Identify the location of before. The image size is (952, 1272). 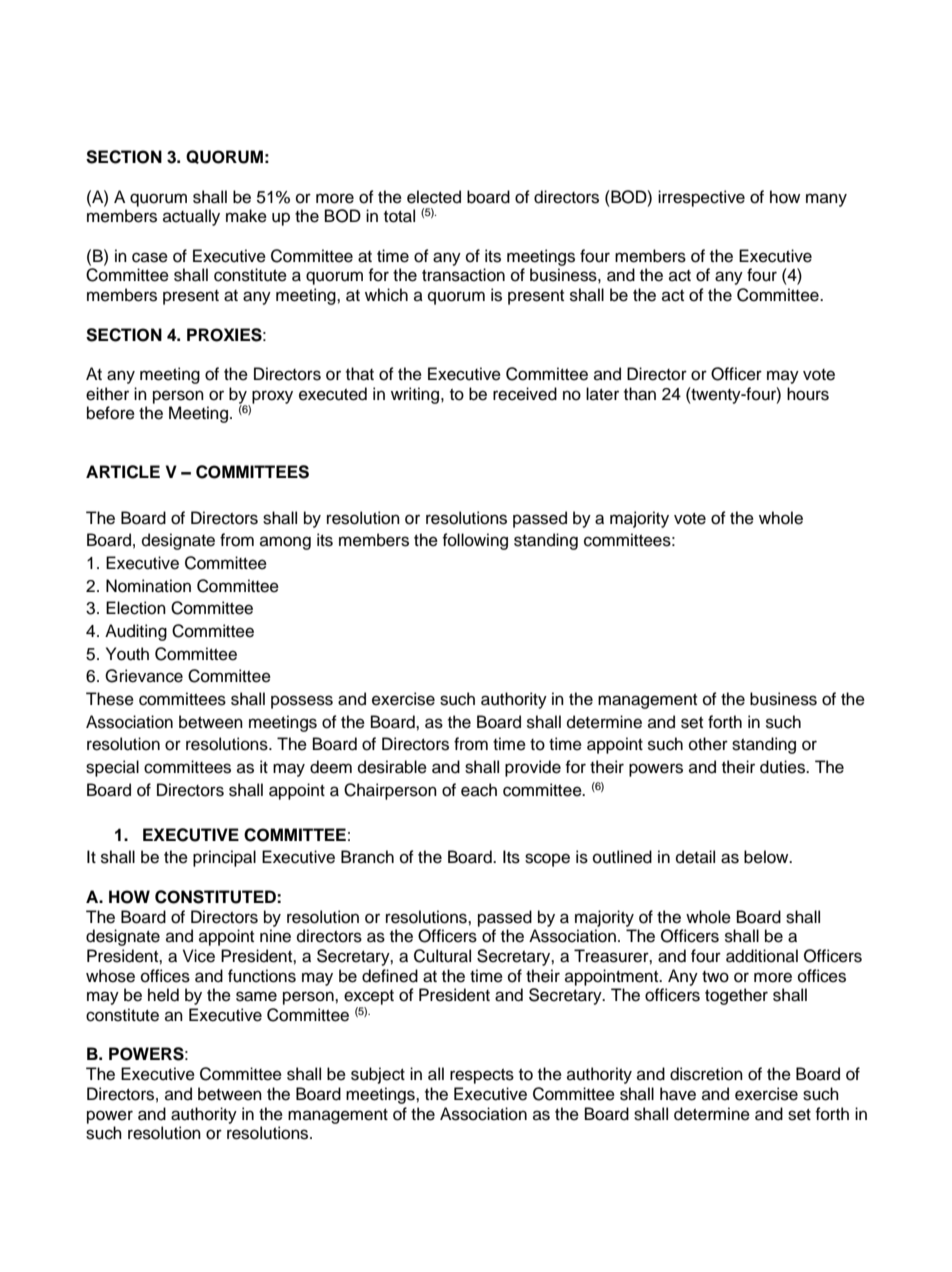
(111, 413).
